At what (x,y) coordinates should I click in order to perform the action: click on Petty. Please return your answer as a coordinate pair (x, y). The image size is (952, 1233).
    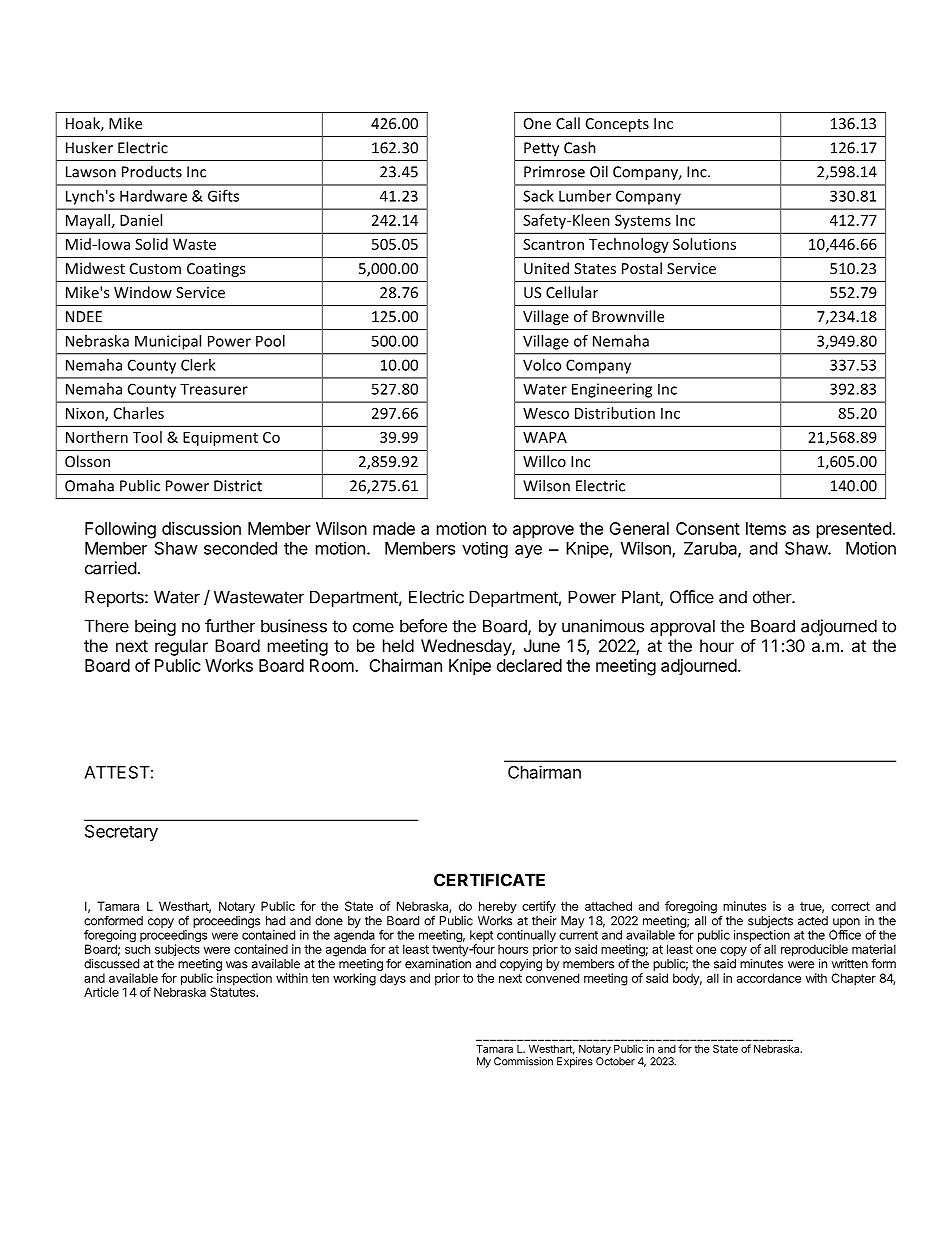
    Looking at the image, I should click on (541, 149).
